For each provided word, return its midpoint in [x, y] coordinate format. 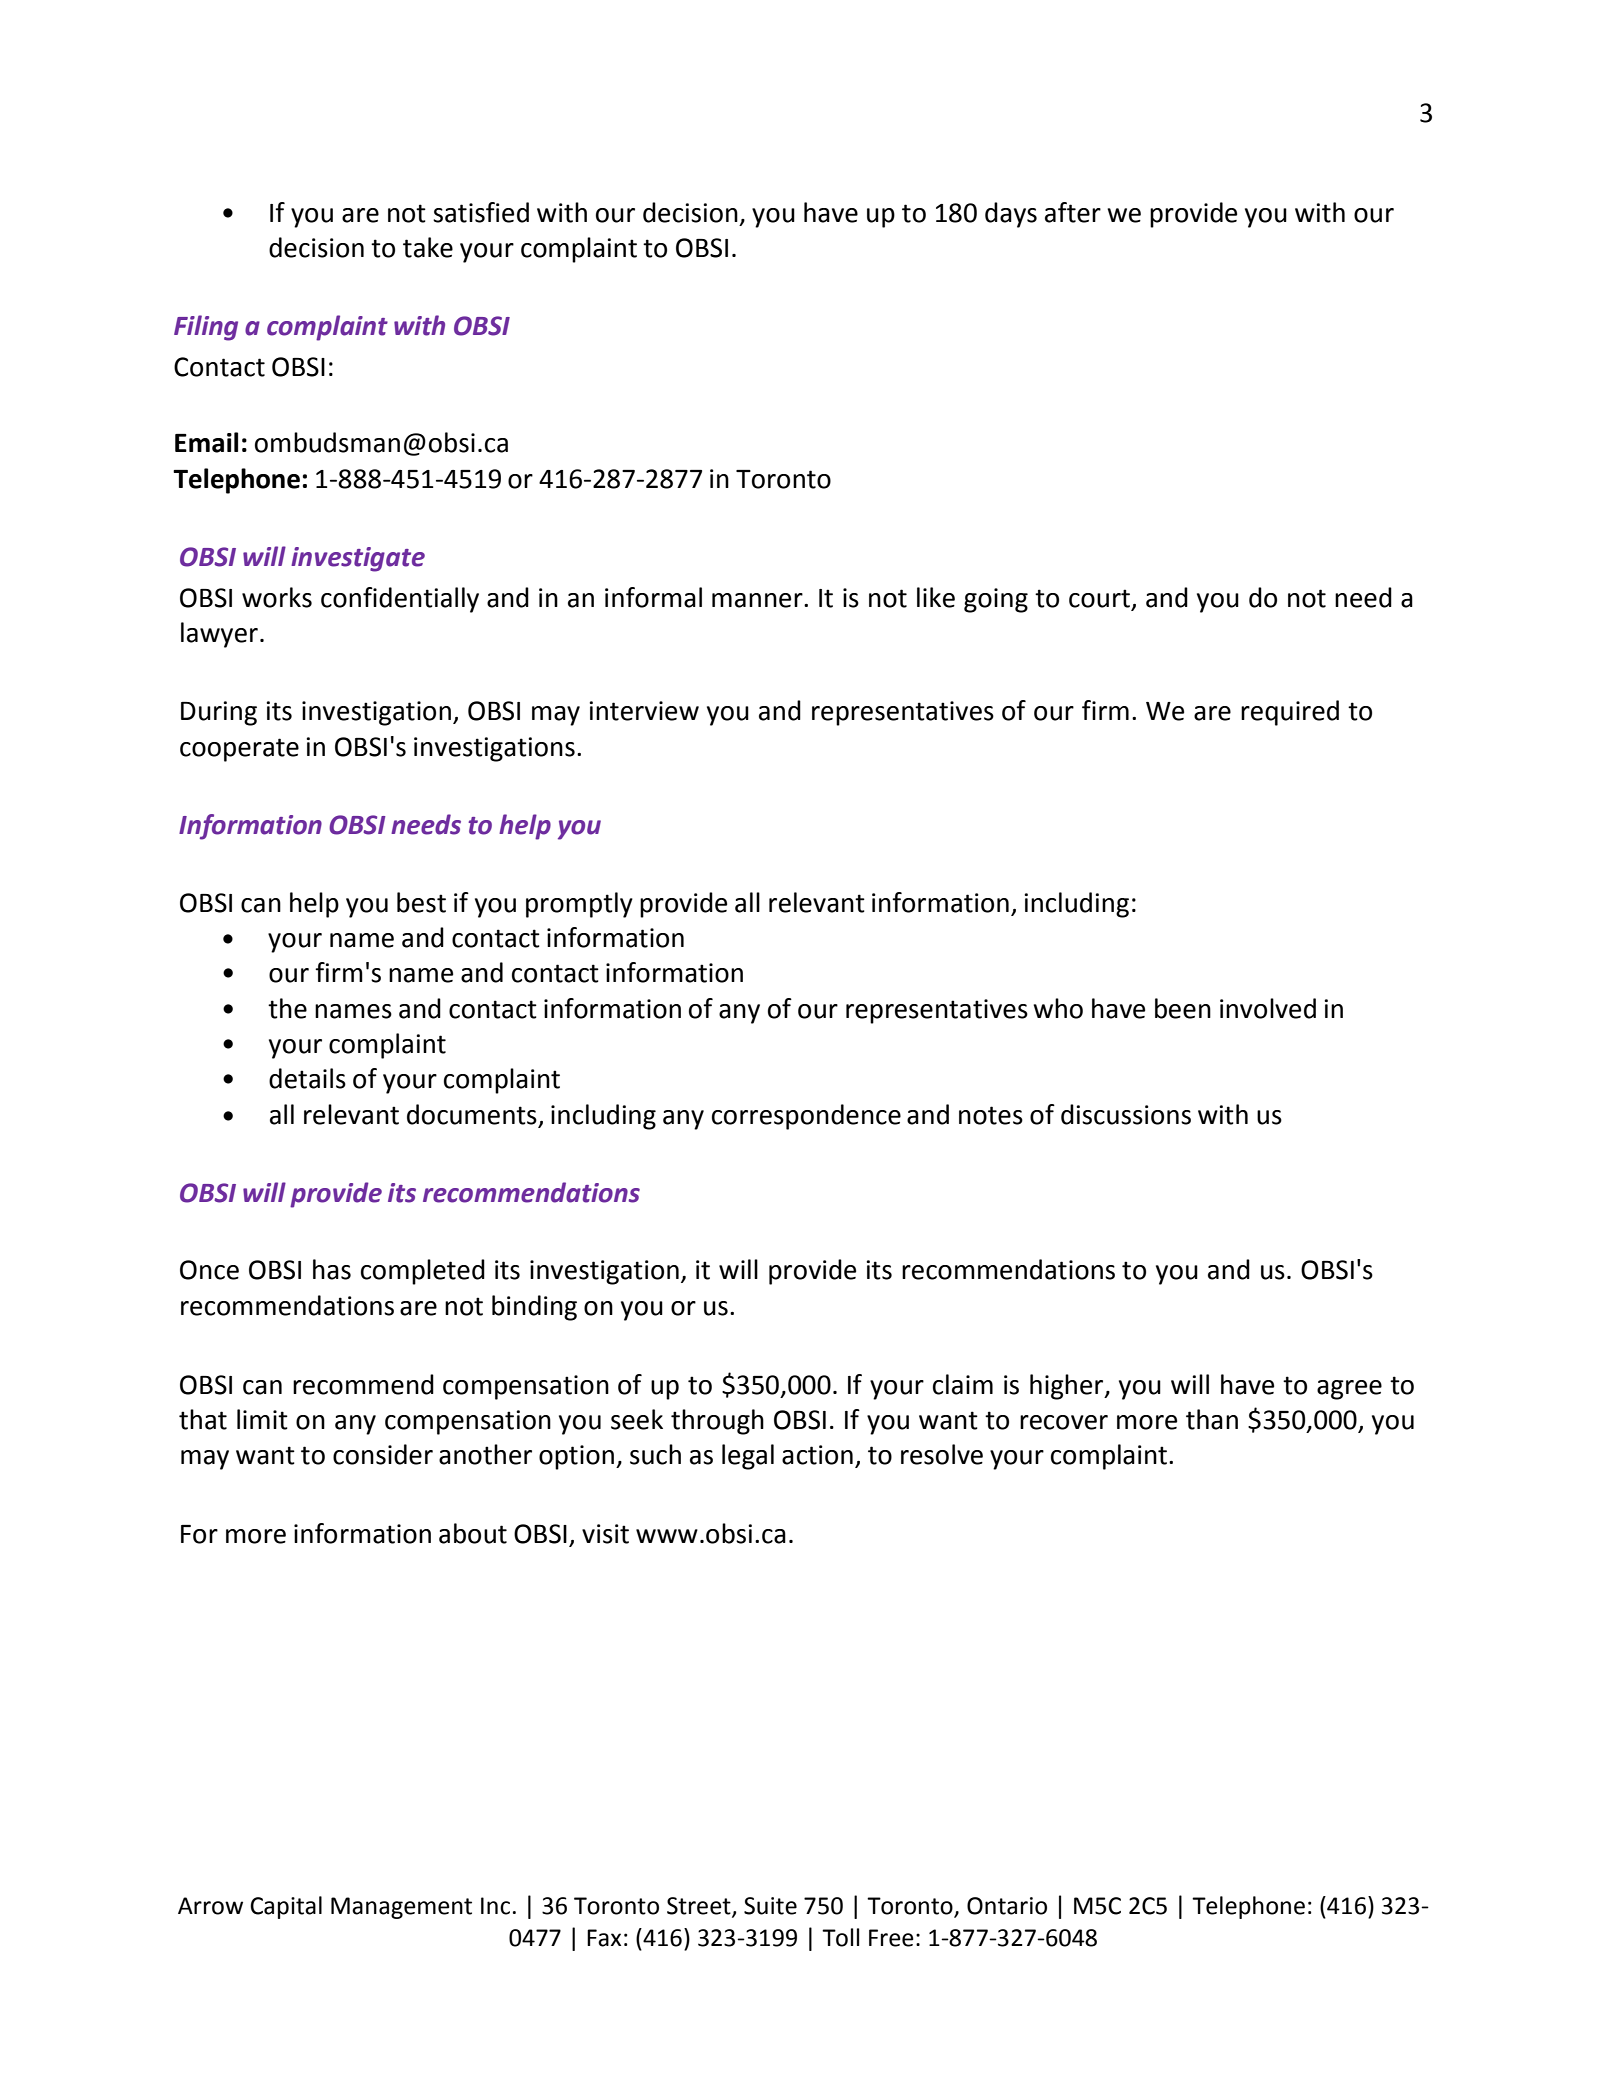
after [1073, 212]
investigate [358, 559]
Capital [286, 1907]
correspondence [806, 1117]
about [473, 1533]
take [428, 247]
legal [748, 1457]
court [1099, 598]
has [332, 1269]
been [1183, 1008]
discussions [1126, 1114]
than [1212, 1419]
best [421, 902]
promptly [579, 905]
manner [758, 600]
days [1011, 215]
